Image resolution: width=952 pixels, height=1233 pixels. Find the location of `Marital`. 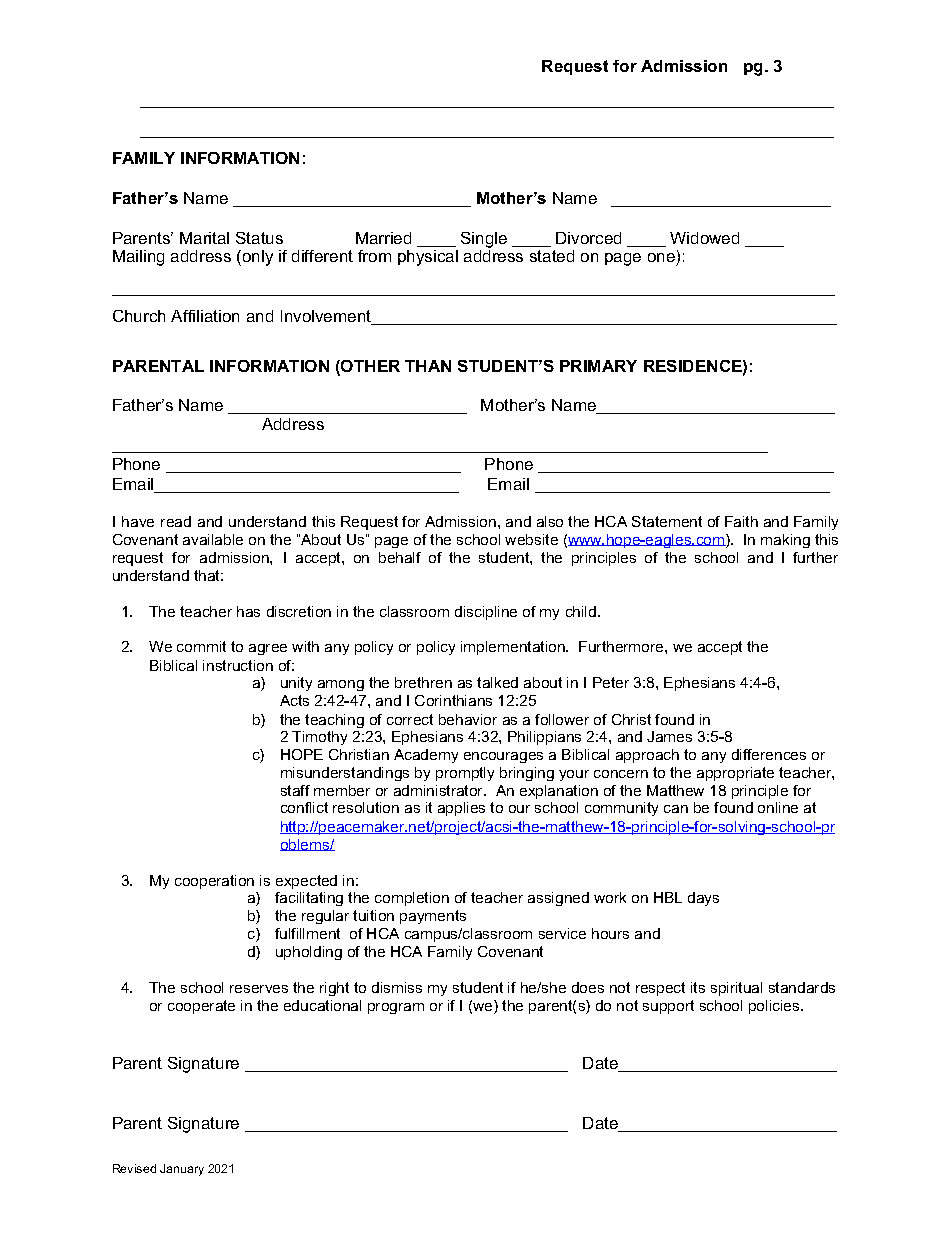

Marital is located at coordinates (204, 238).
